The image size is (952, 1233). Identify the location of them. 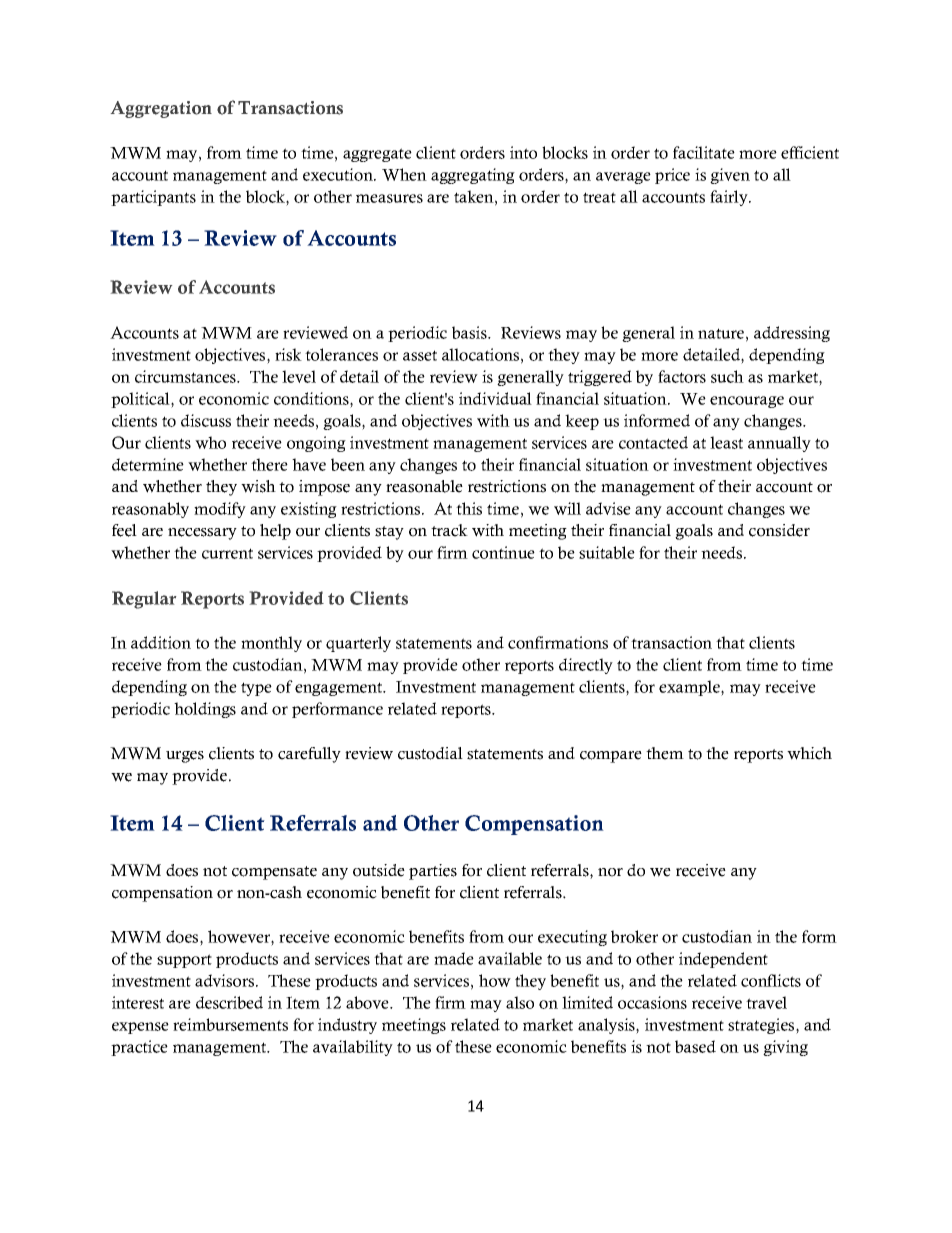
(665, 753).
